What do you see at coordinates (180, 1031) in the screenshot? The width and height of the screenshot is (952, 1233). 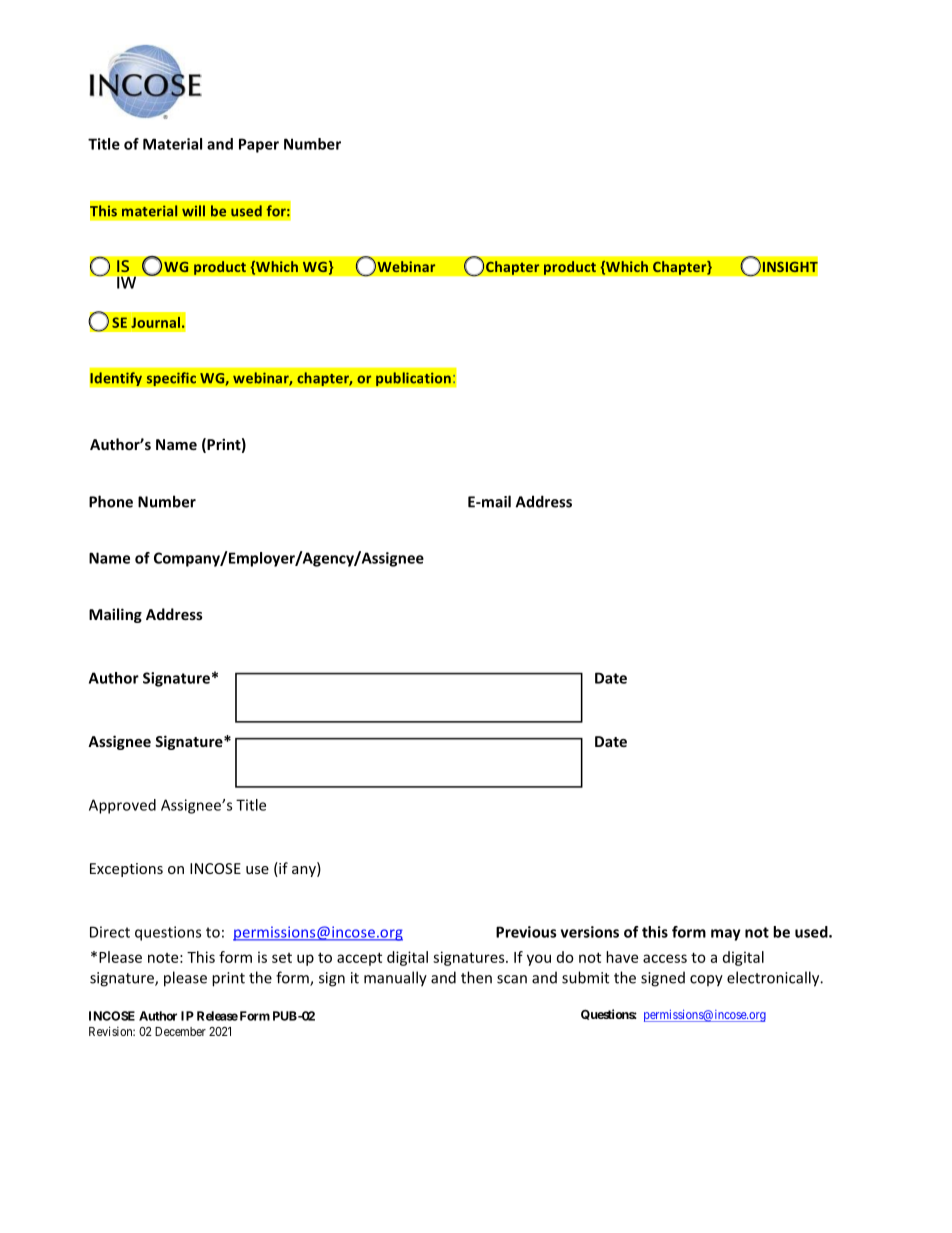 I see `December` at bounding box center [180, 1031].
